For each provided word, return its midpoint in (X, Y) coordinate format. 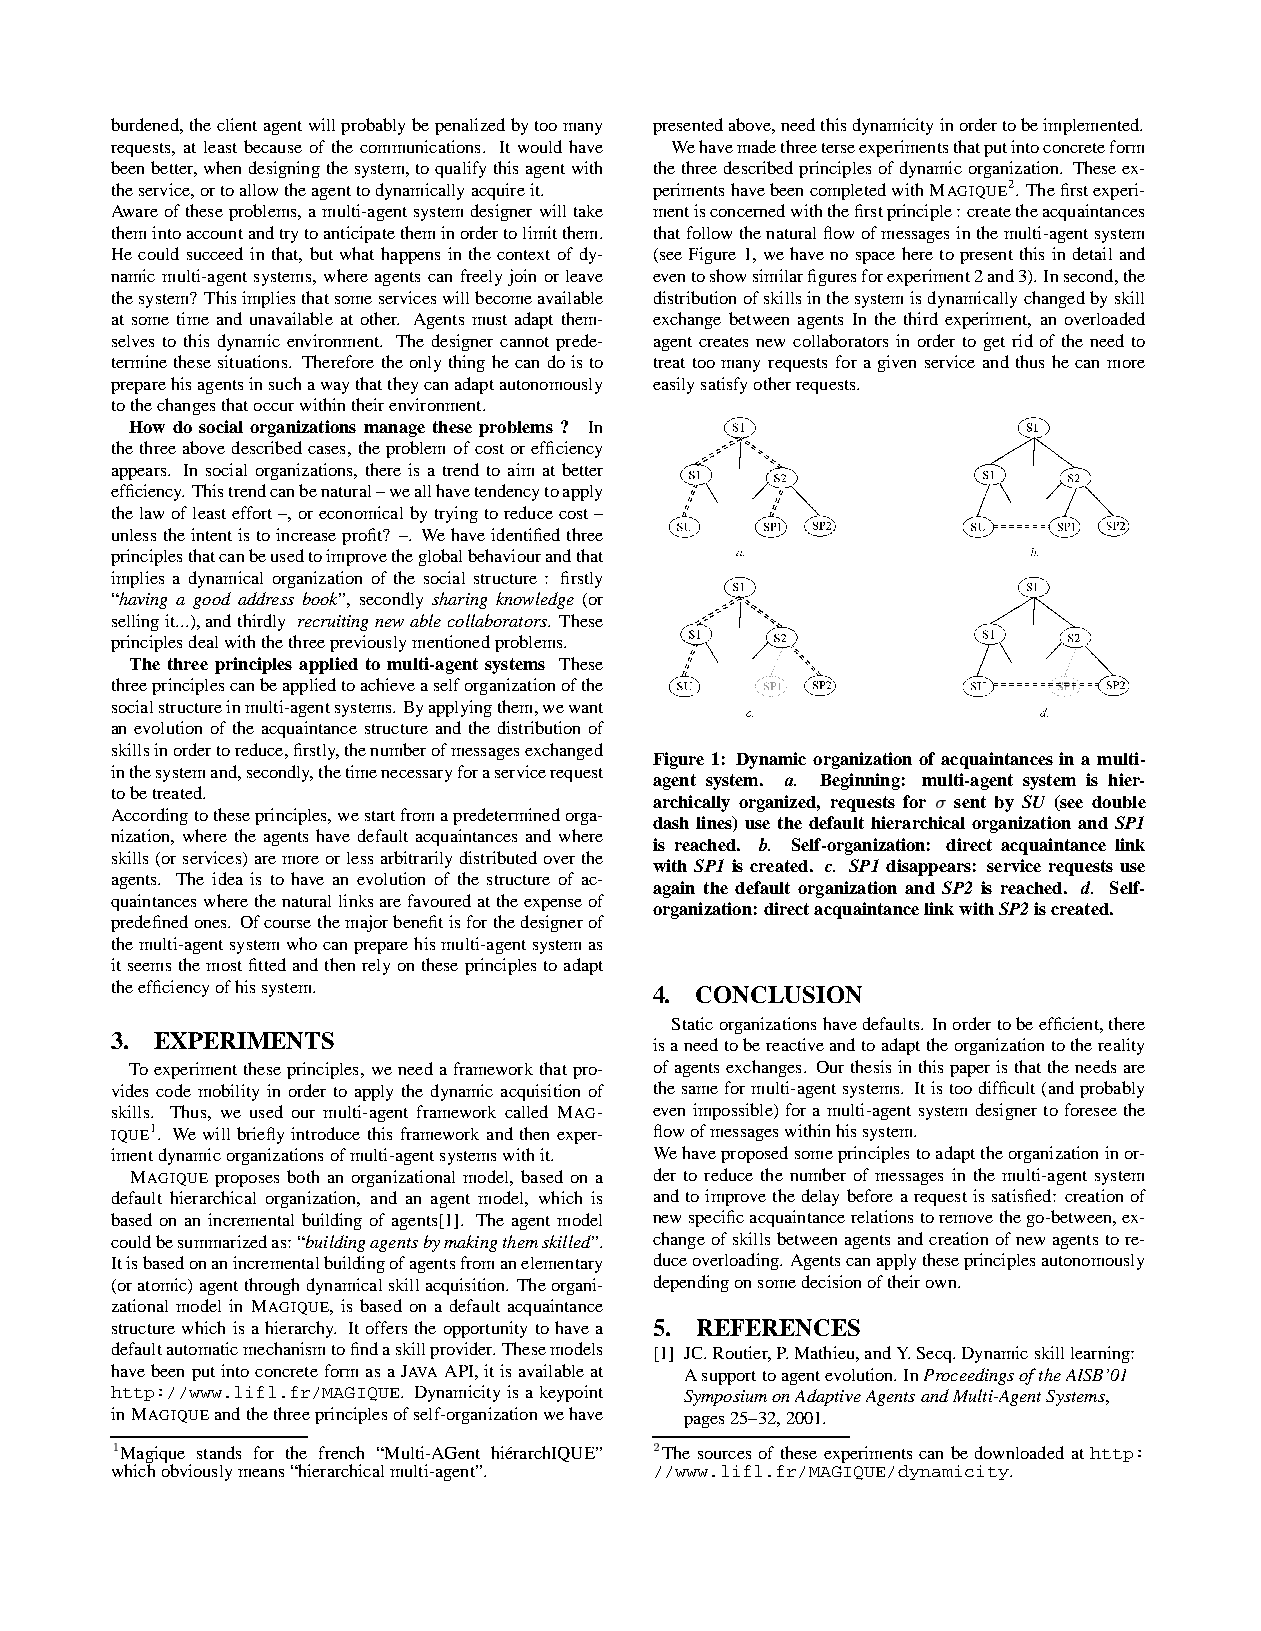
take (588, 211)
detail (1092, 253)
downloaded (1019, 1452)
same (700, 1090)
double (1119, 802)
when (222, 167)
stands (219, 1452)
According (150, 816)
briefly (260, 1135)
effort (252, 512)
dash (671, 823)
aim (521, 469)
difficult (1007, 1087)
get (994, 344)
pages (704, 1422)
